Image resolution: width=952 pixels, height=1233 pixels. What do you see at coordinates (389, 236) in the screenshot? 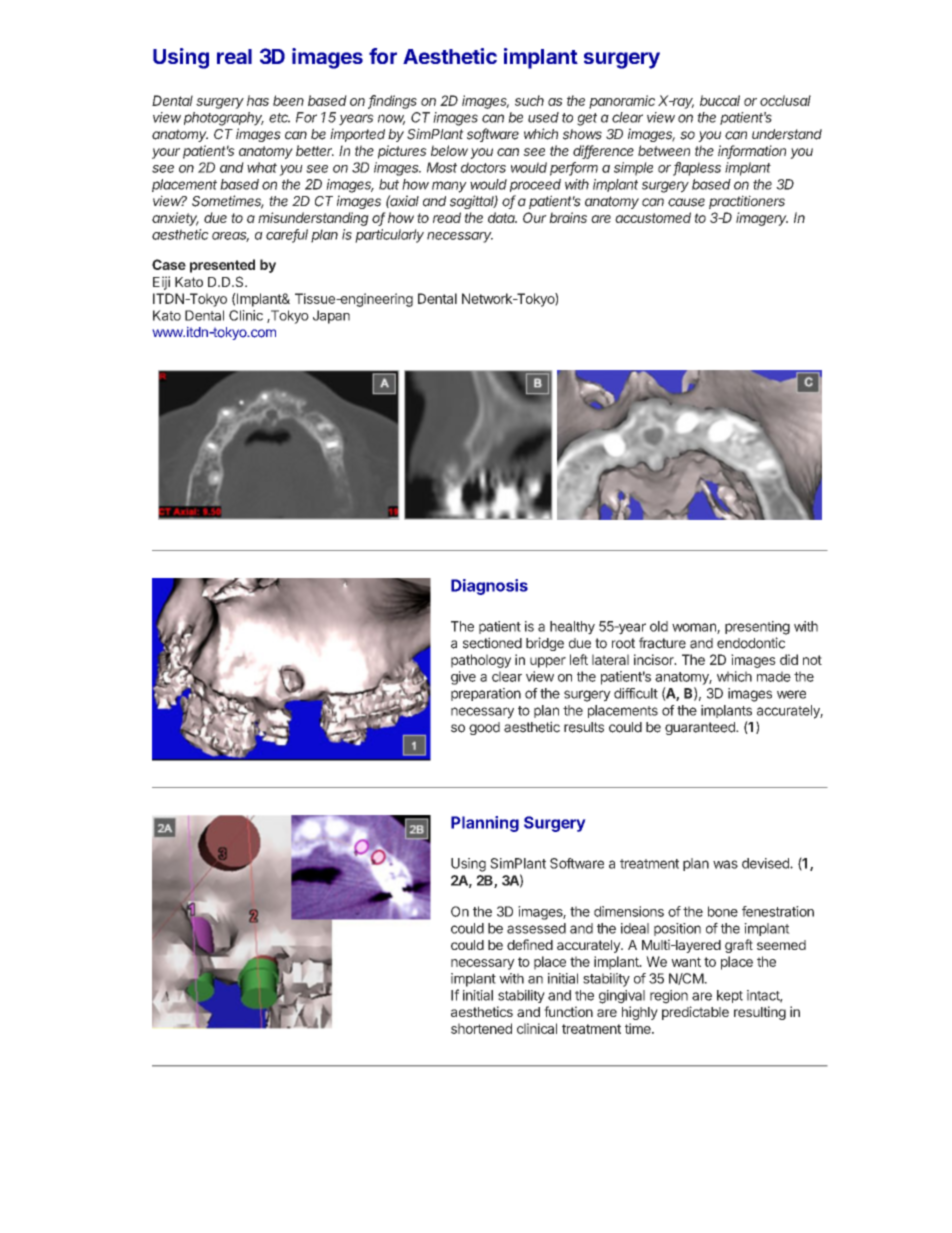
I see `particularly` at bounding box center [389, 236].
